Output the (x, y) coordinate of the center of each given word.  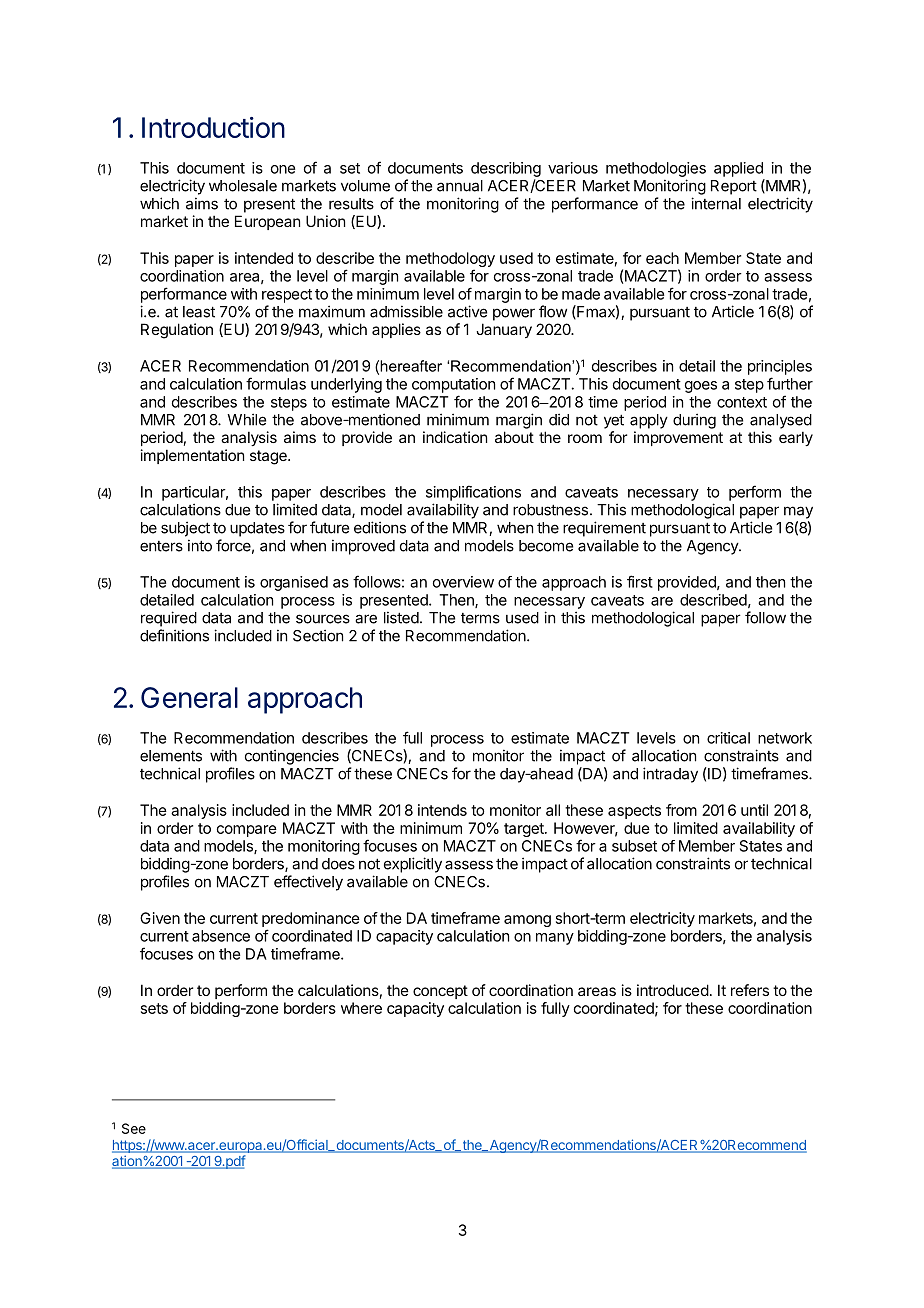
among (527, 921)
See (134, 1128)
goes (701, 387)
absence (221, 936)
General (189, 697)
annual (460, 186)
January (504, 330)
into (200, 545)
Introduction (213, 127)
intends (442, 810)
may (798, 512)
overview (463, 582)
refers (750, 990)
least (199, 312)
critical (728, 738)
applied (738, 169)
